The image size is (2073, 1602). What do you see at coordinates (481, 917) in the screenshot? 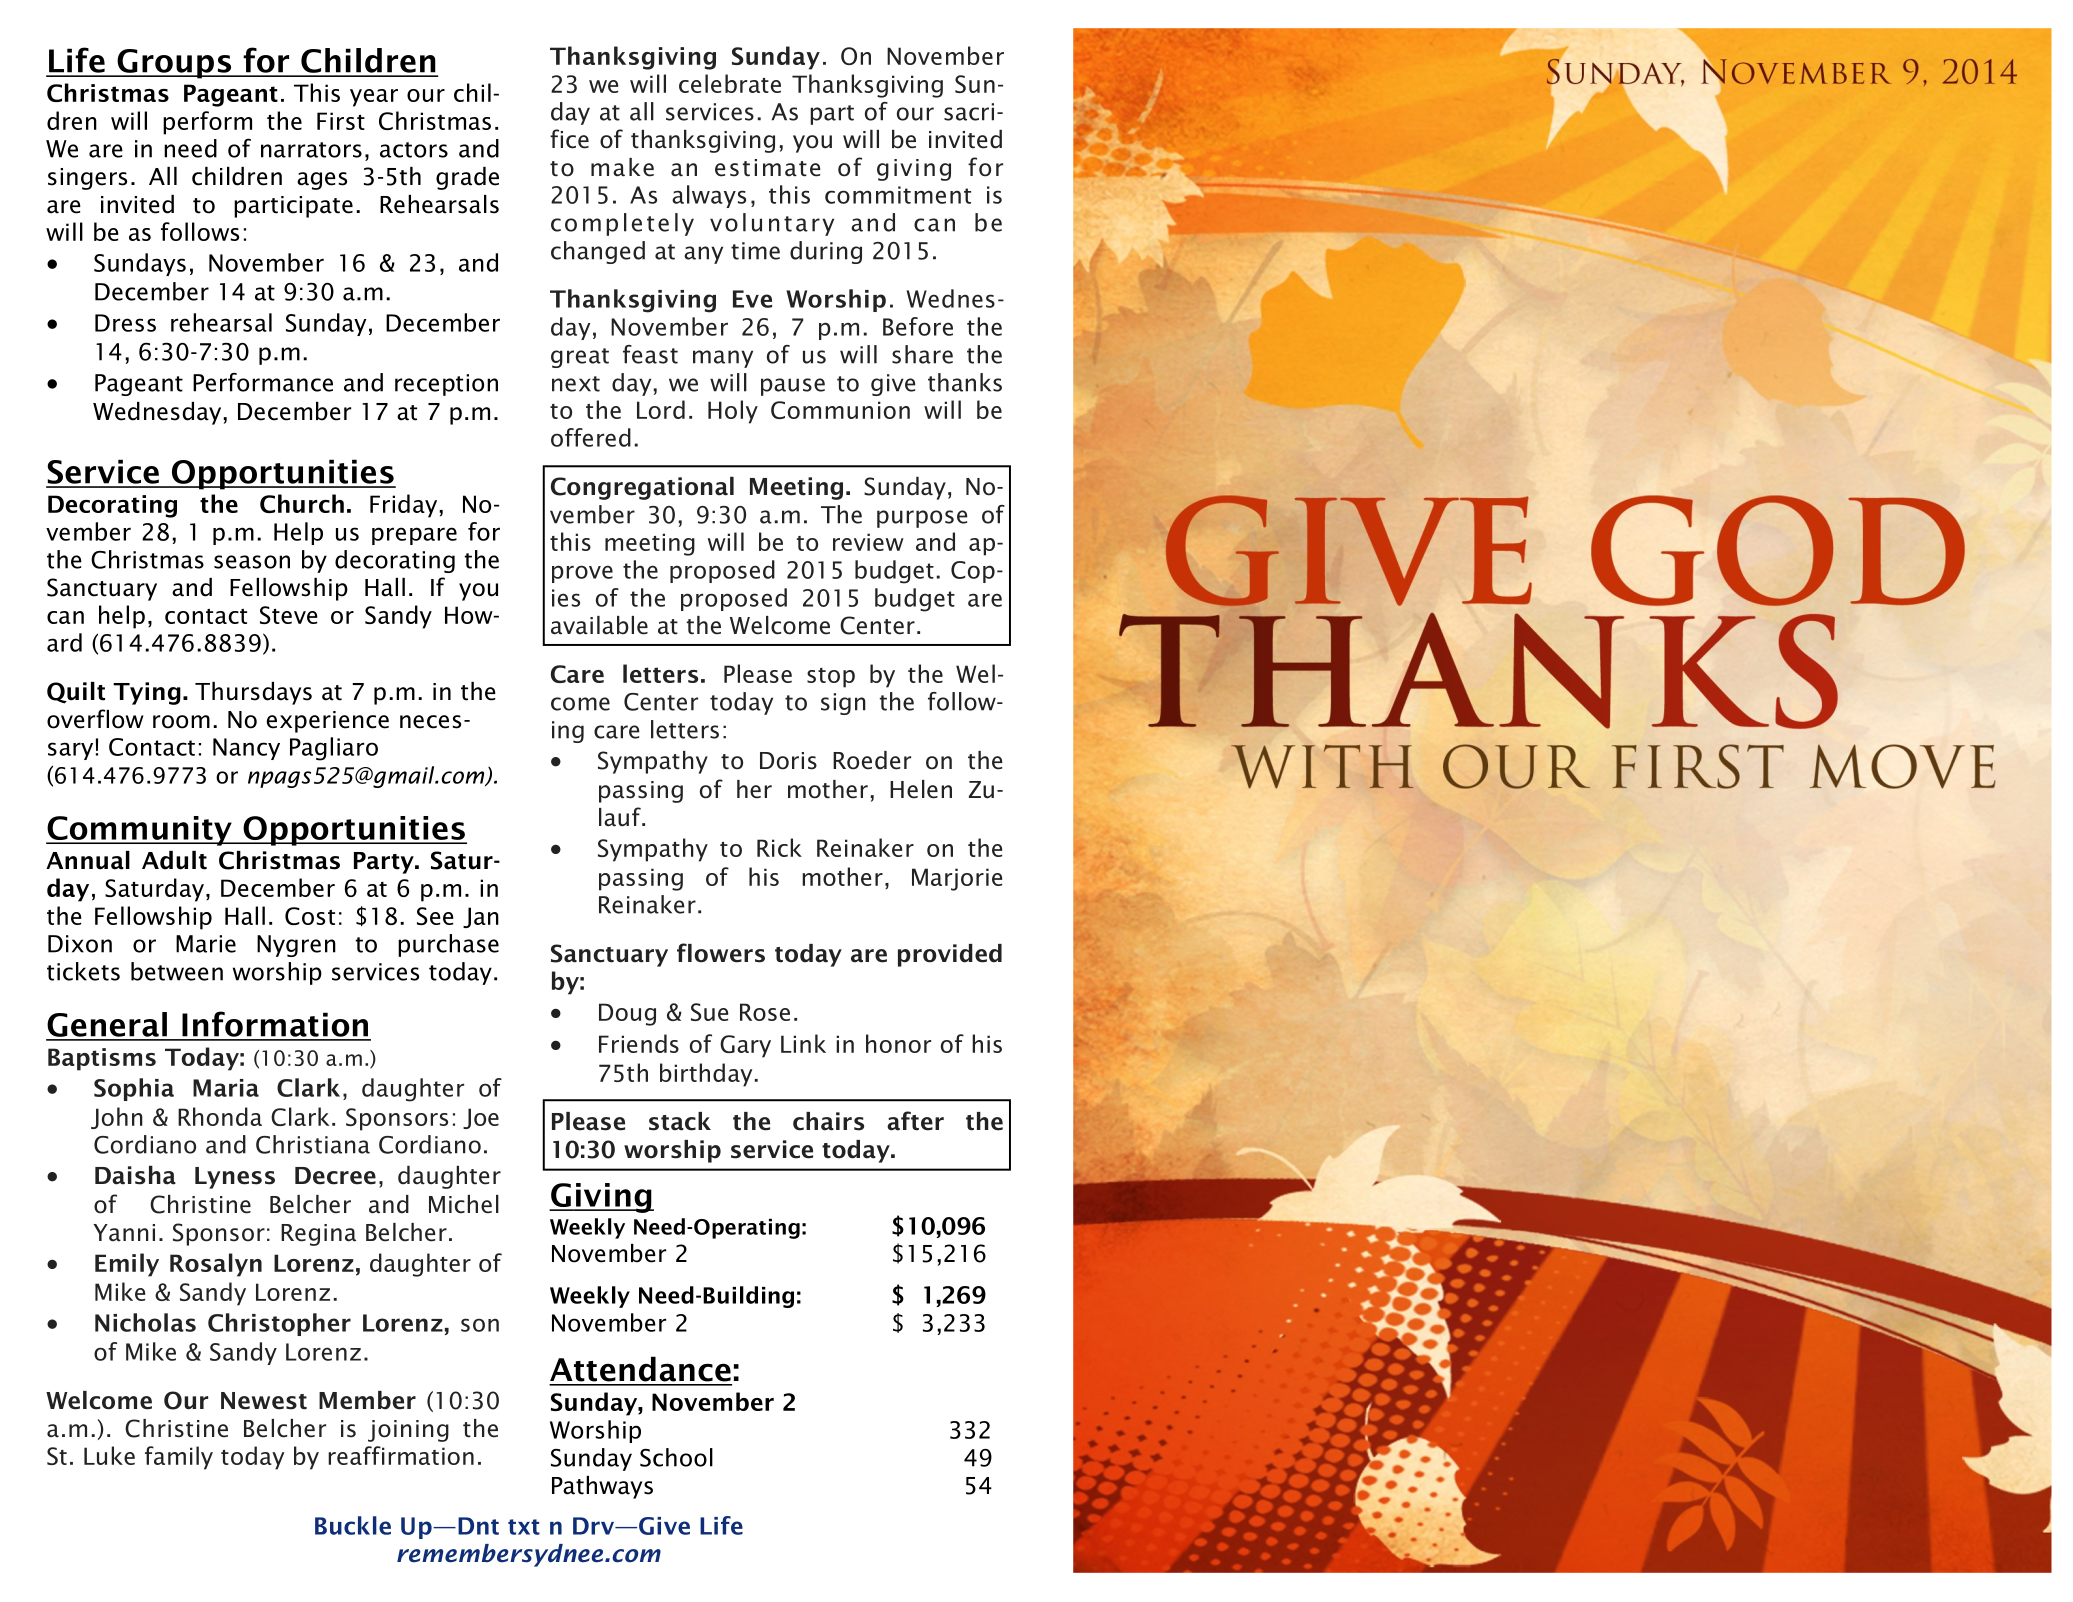
I see `Jan` at bounding box center [481, 917].
